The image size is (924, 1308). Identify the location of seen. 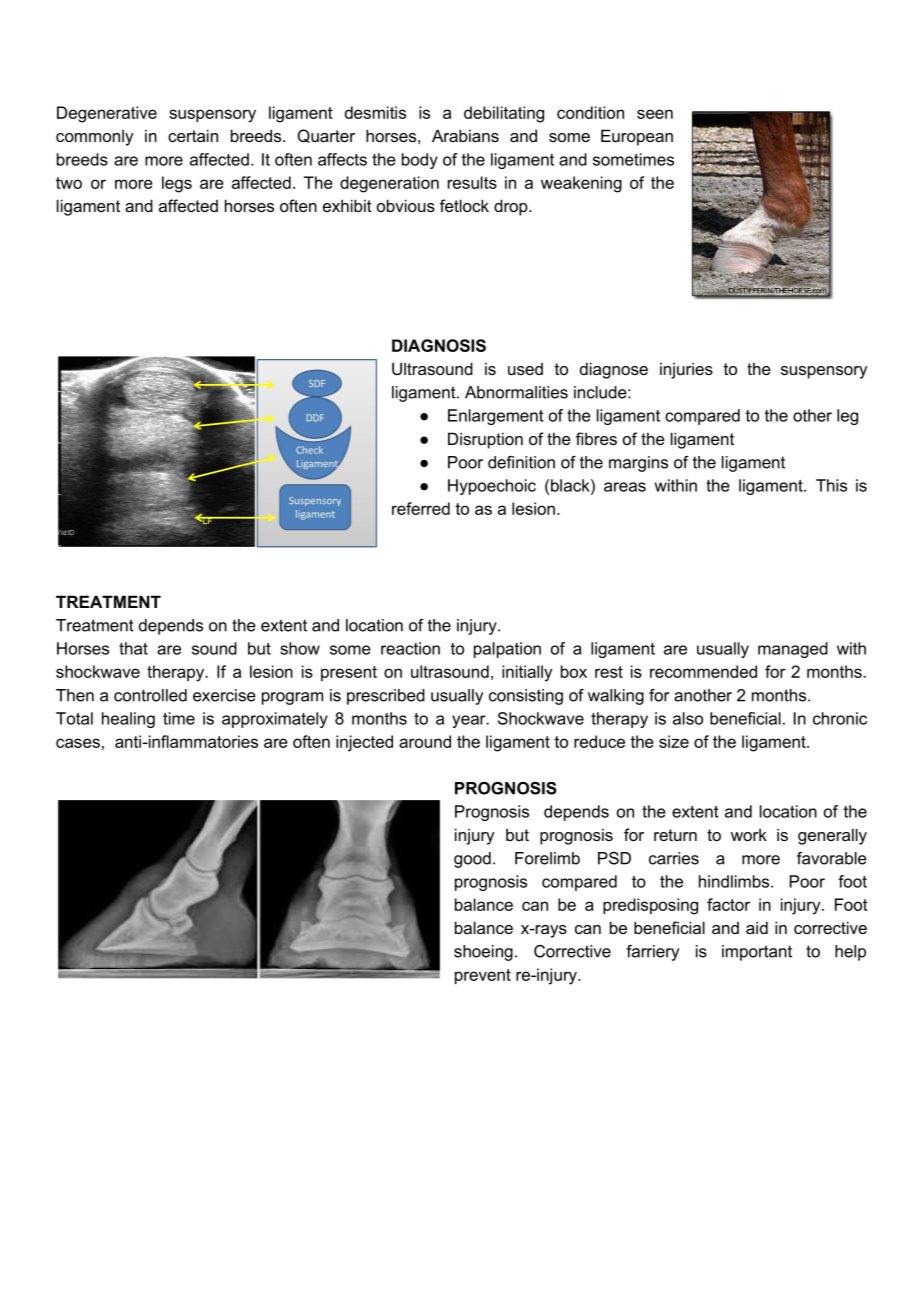
(655, 114).
